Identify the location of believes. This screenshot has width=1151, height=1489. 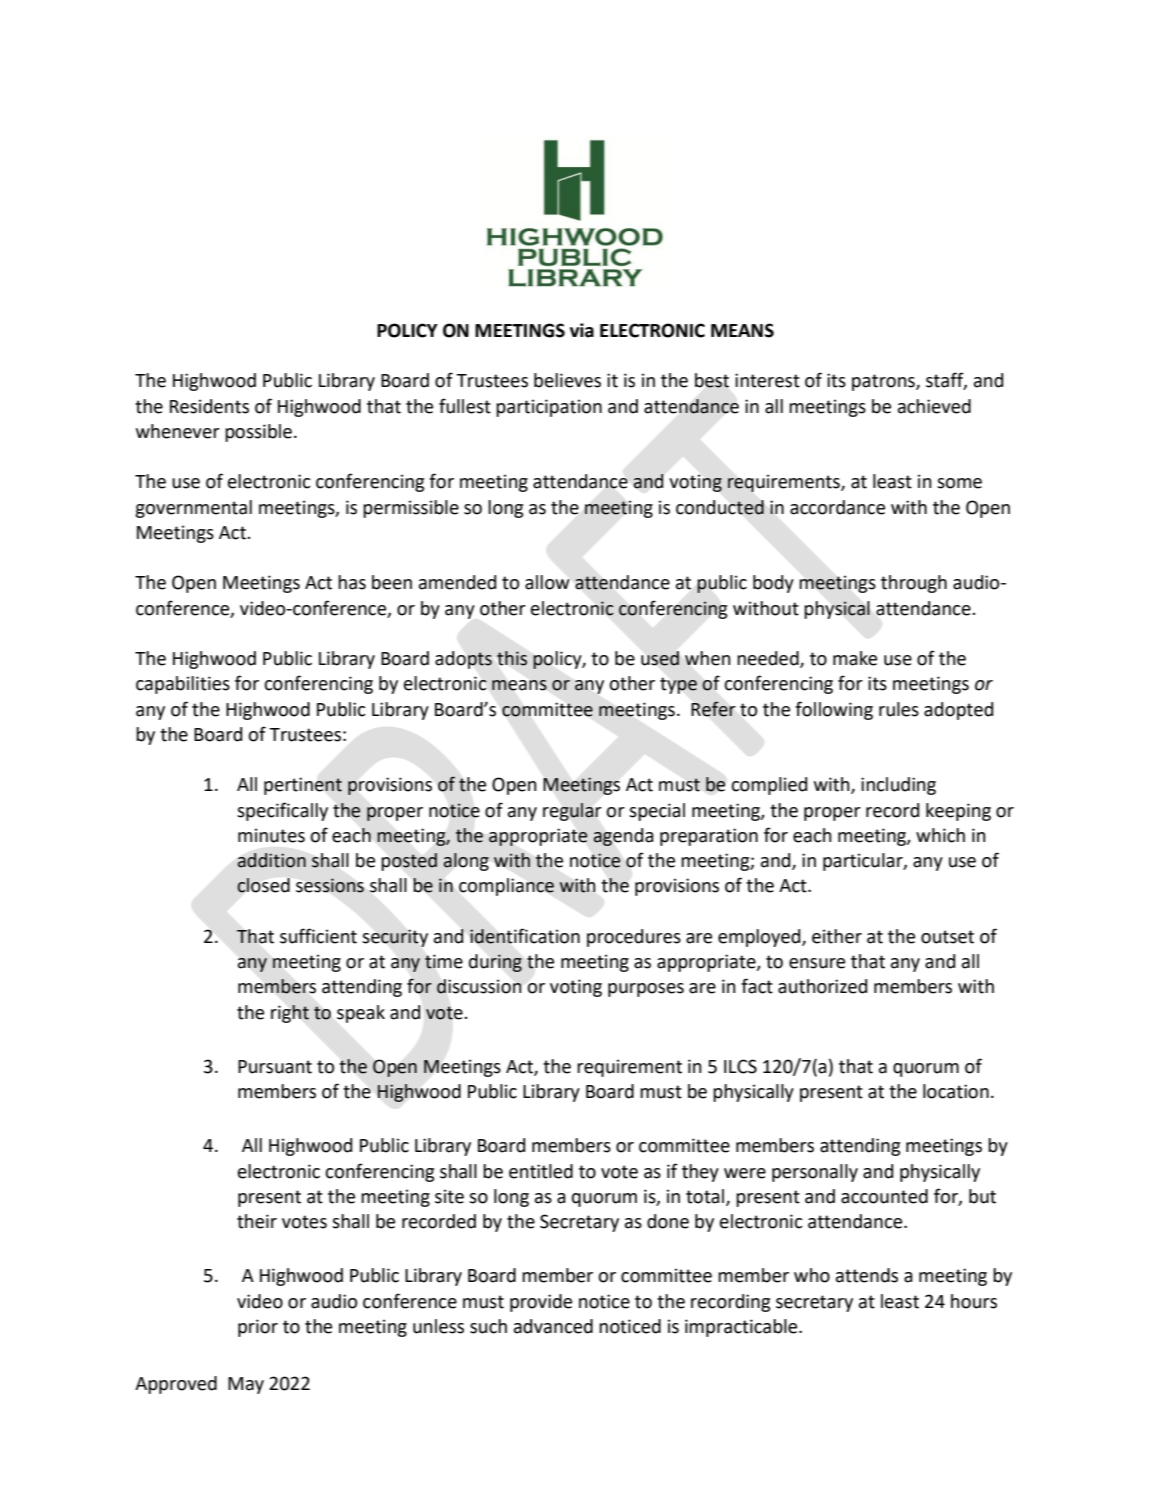
(567, 380).
